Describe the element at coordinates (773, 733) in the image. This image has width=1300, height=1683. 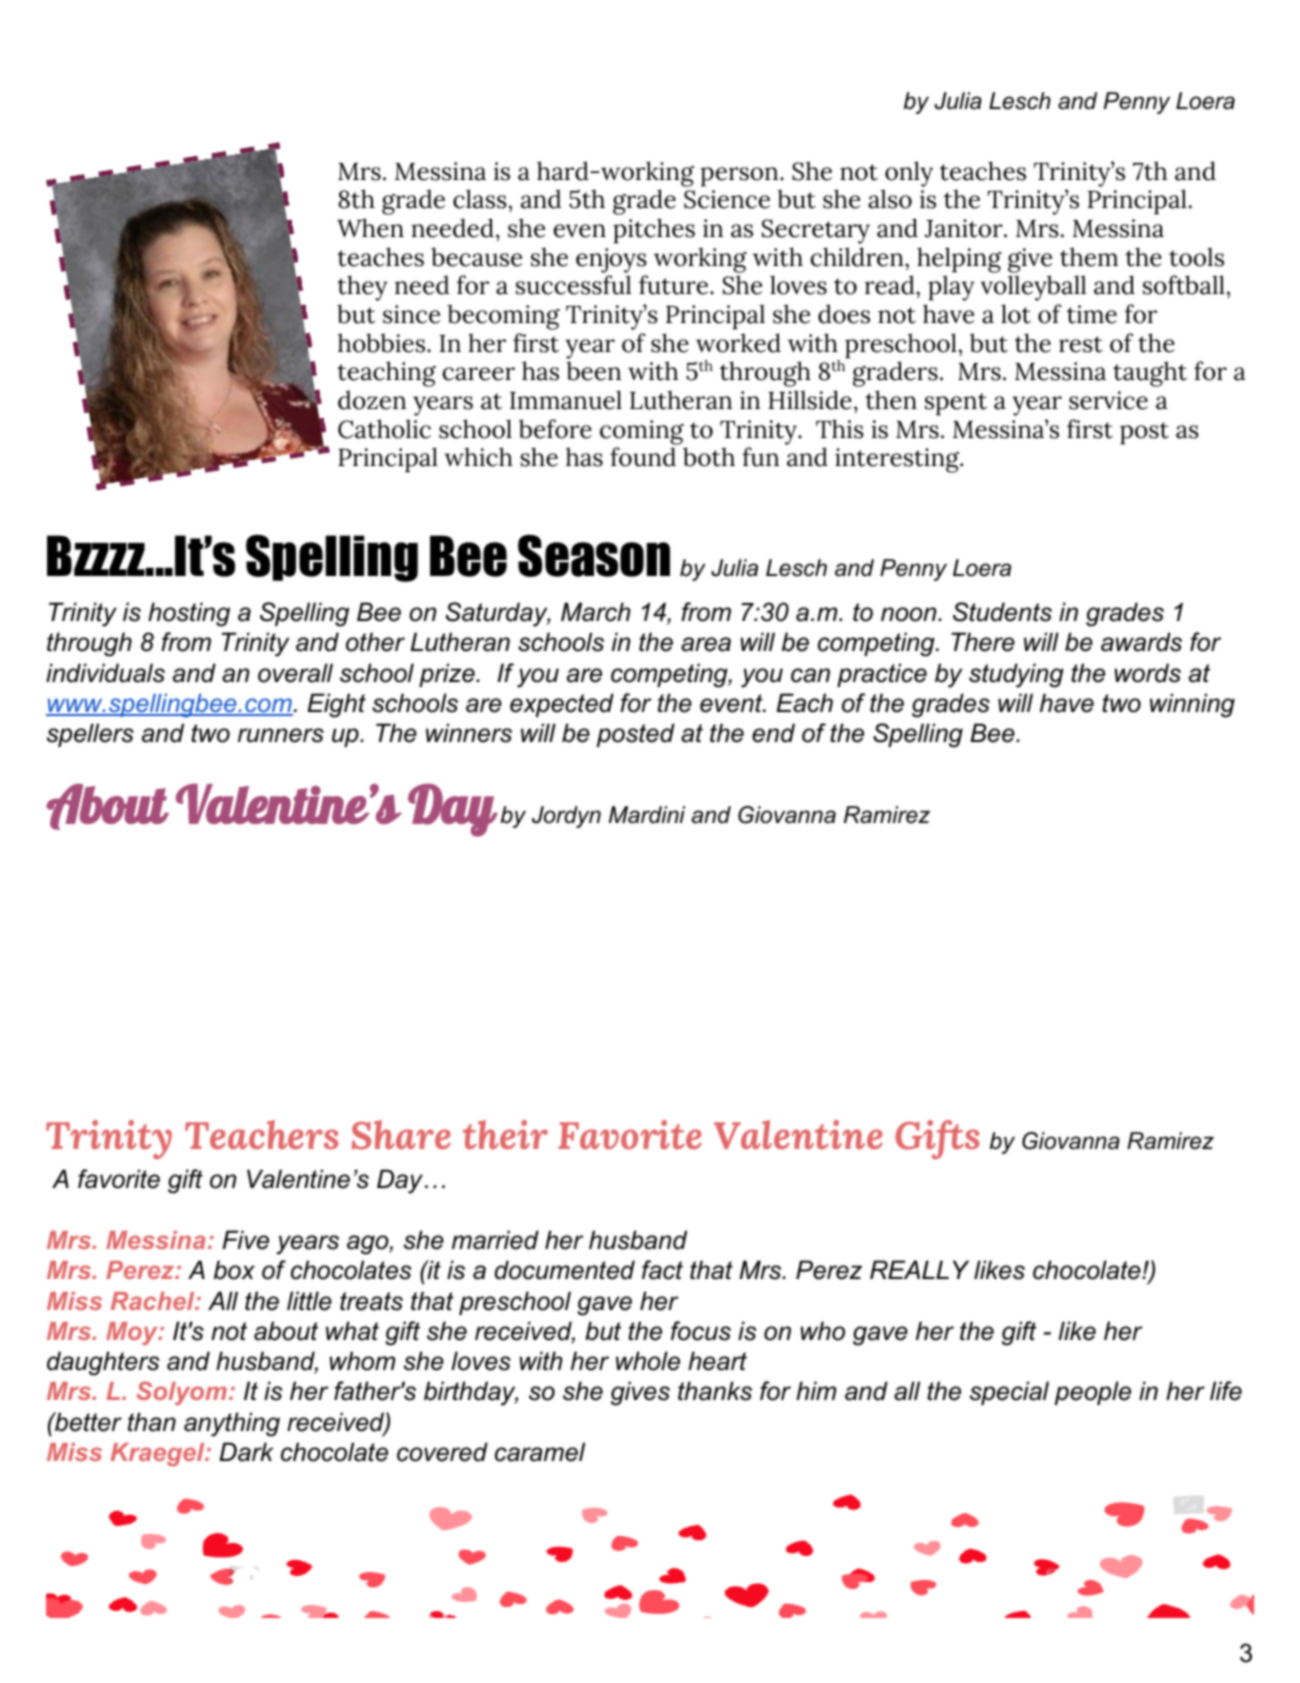
I see `end` at that location.
